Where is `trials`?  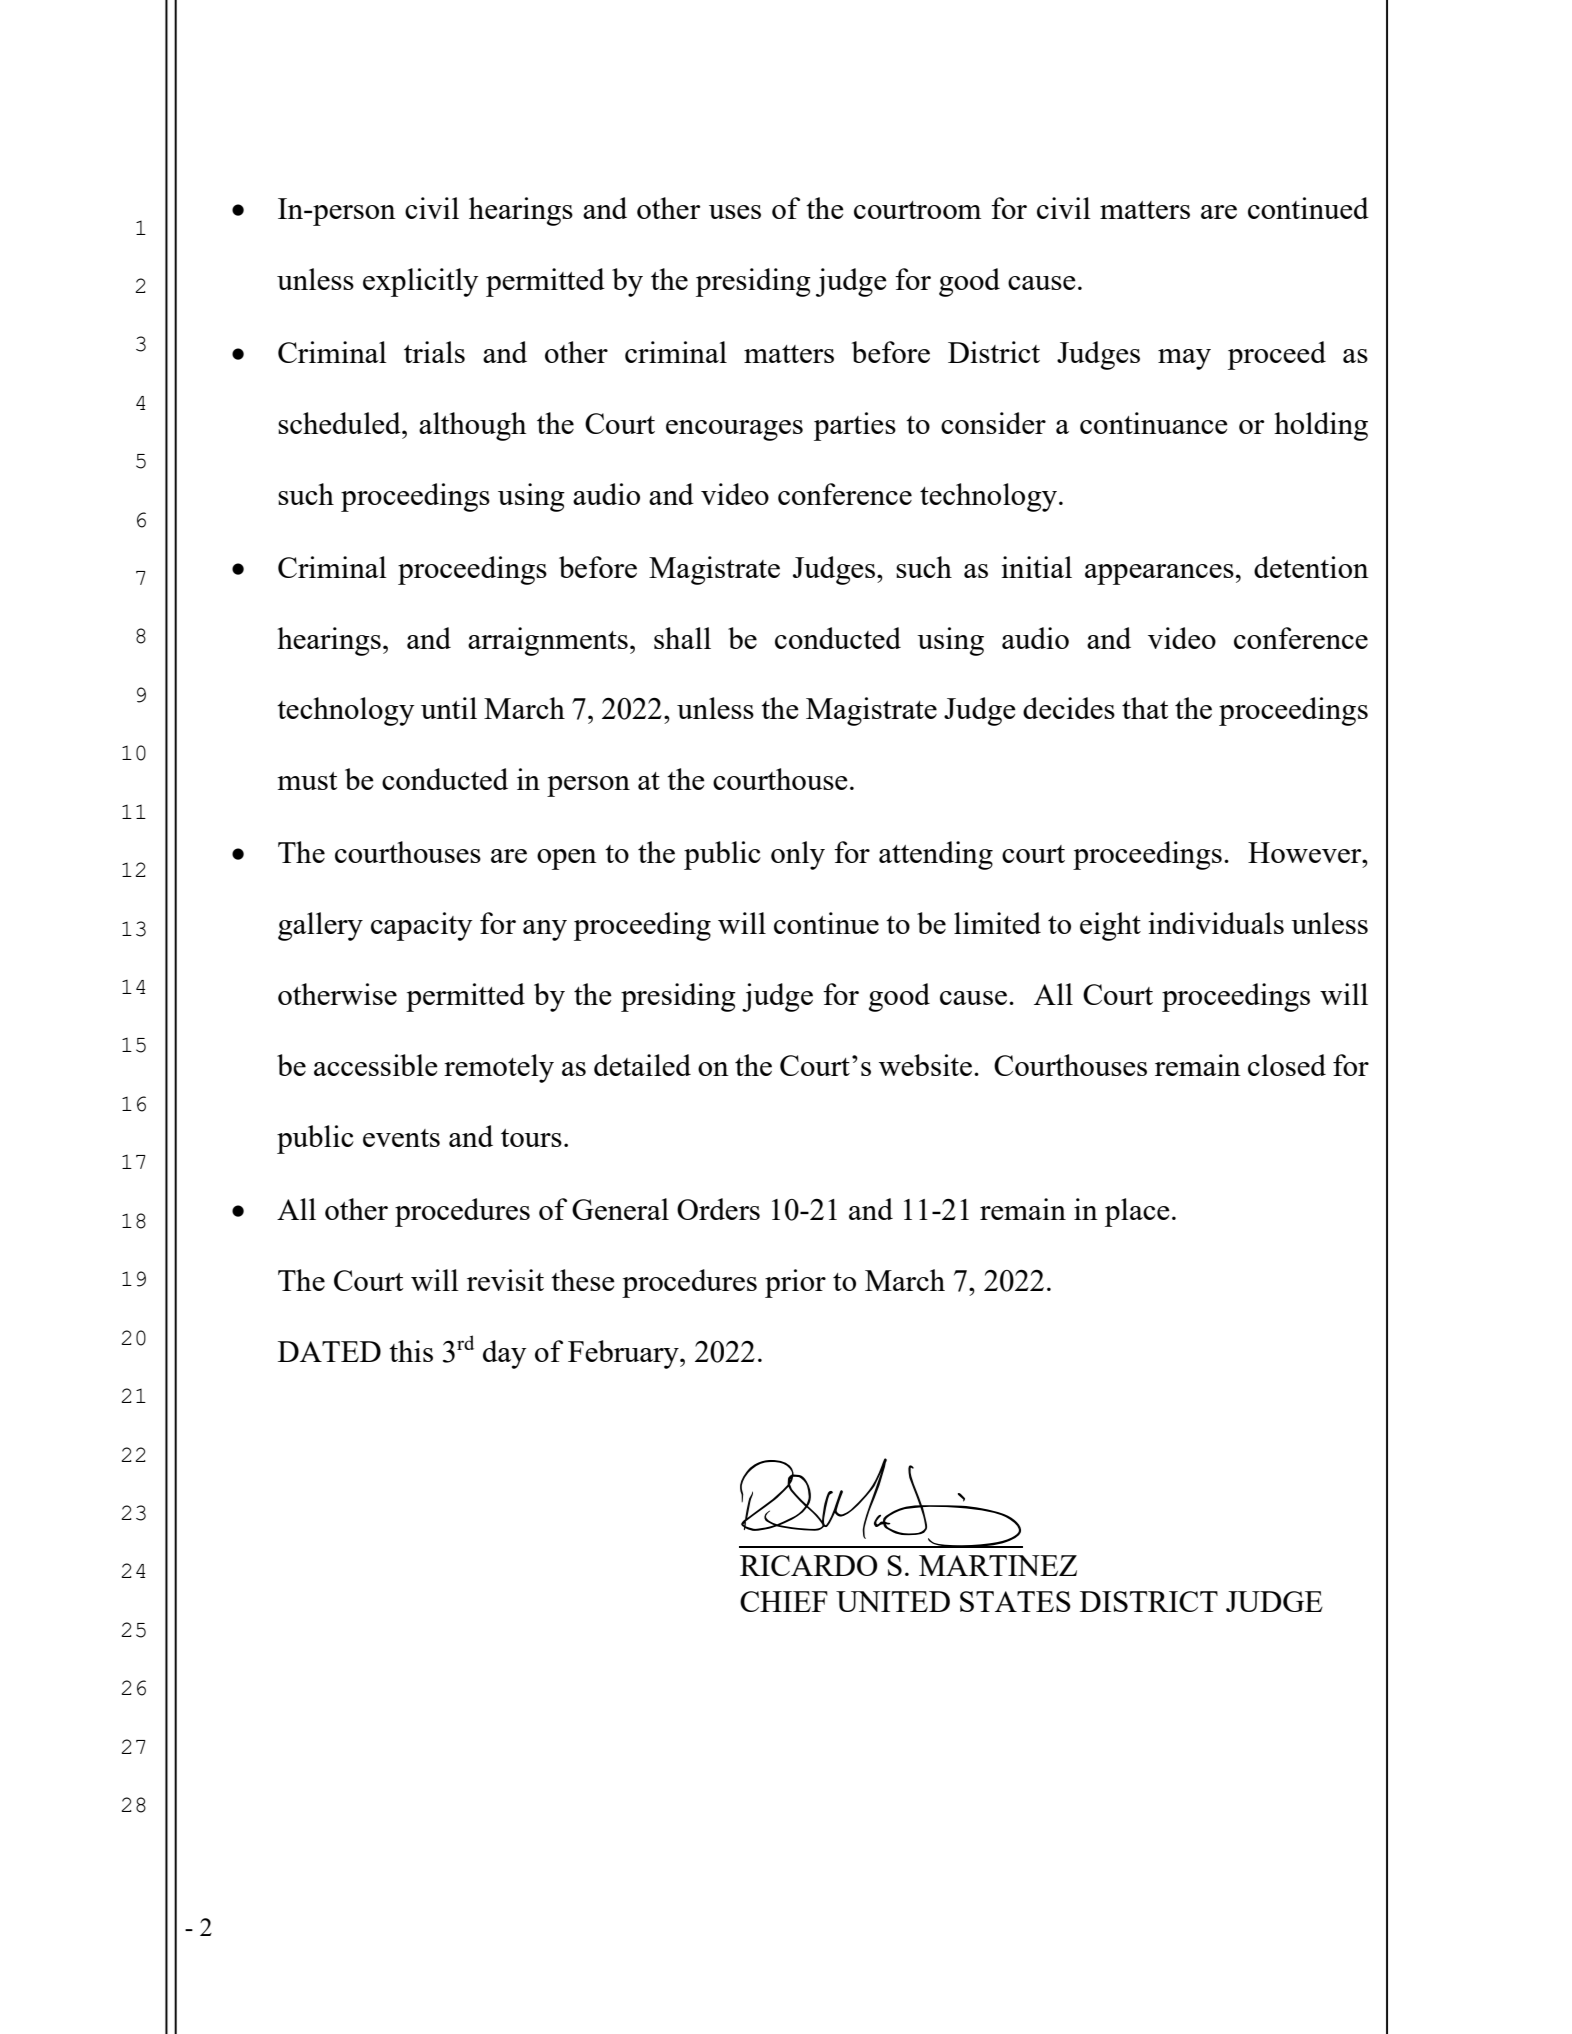 trials is located at coordinates (434, 352).
